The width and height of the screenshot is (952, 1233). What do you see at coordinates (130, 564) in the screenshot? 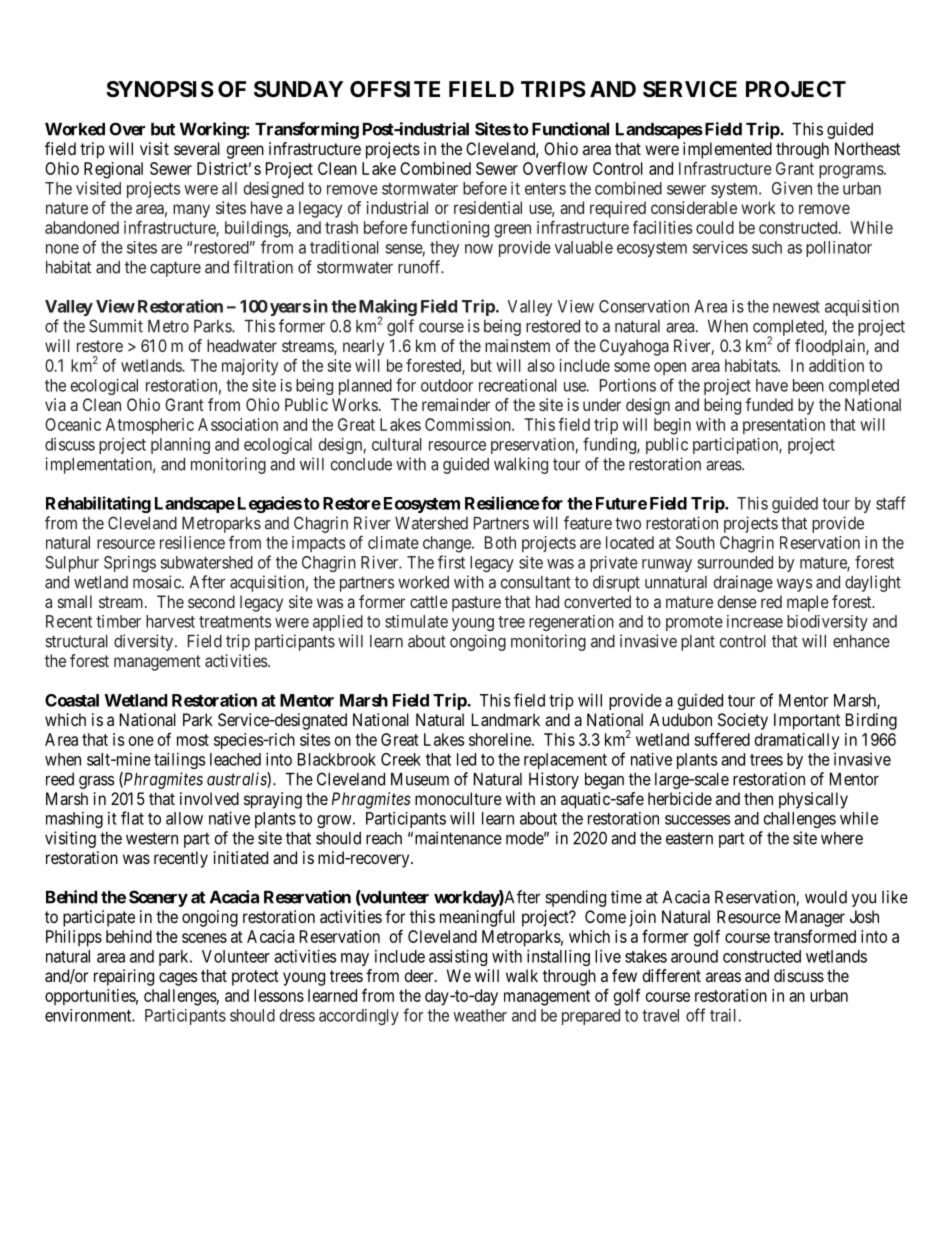
I see `Springs` at bounding box center [130, 564].
